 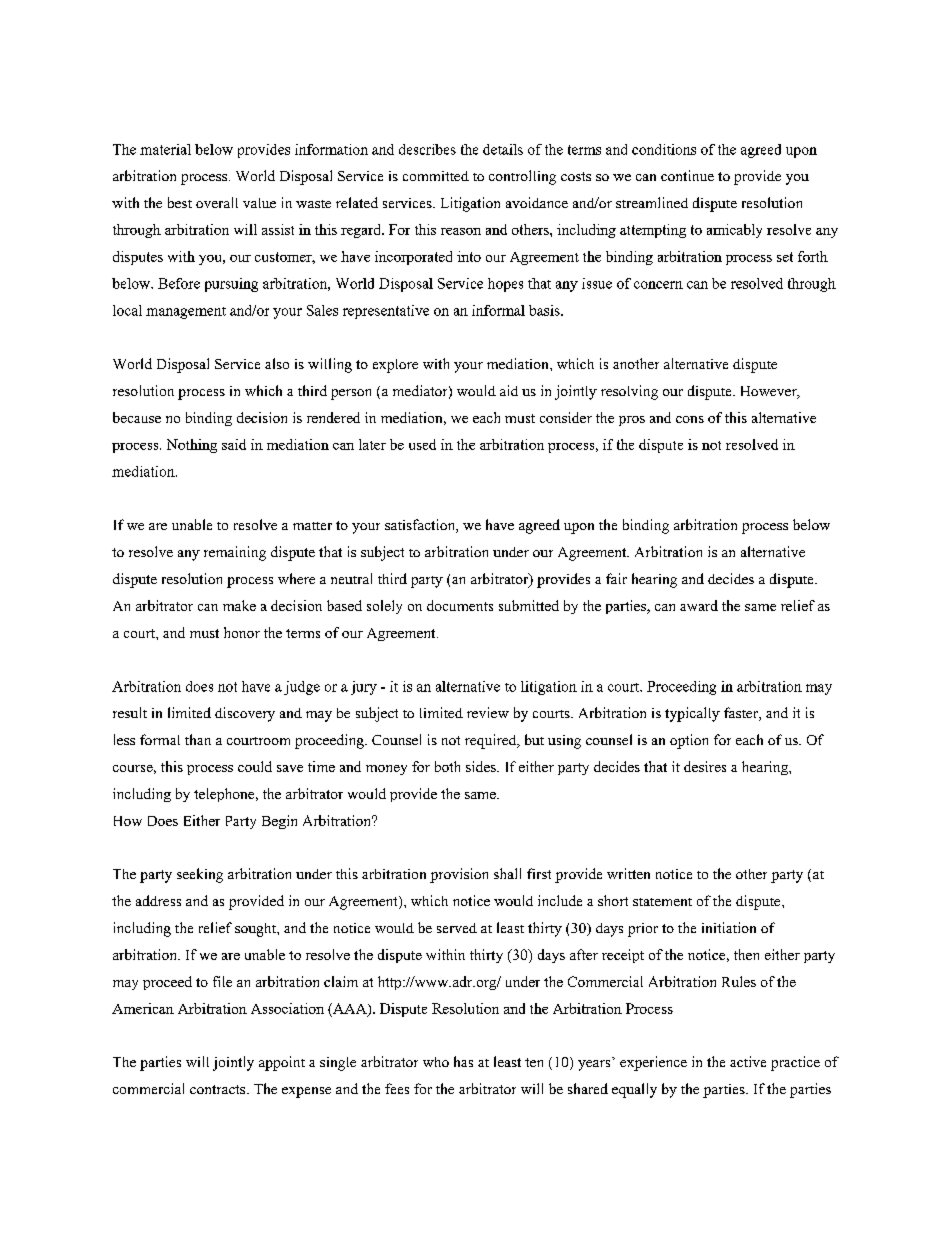 I want to click on active, so click(x=748, y=1061).
